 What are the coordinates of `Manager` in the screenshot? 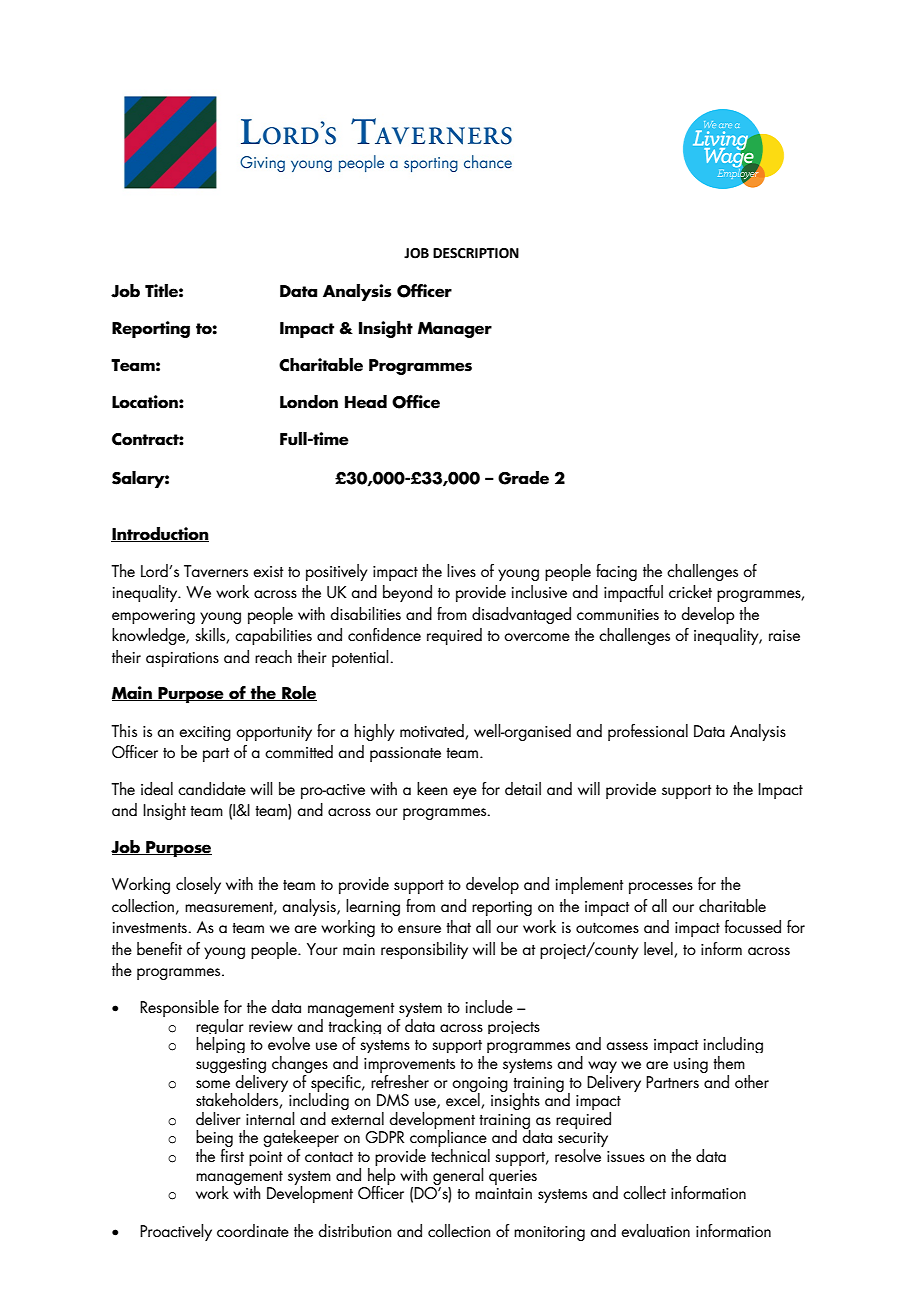 It's located at (455, 330).
